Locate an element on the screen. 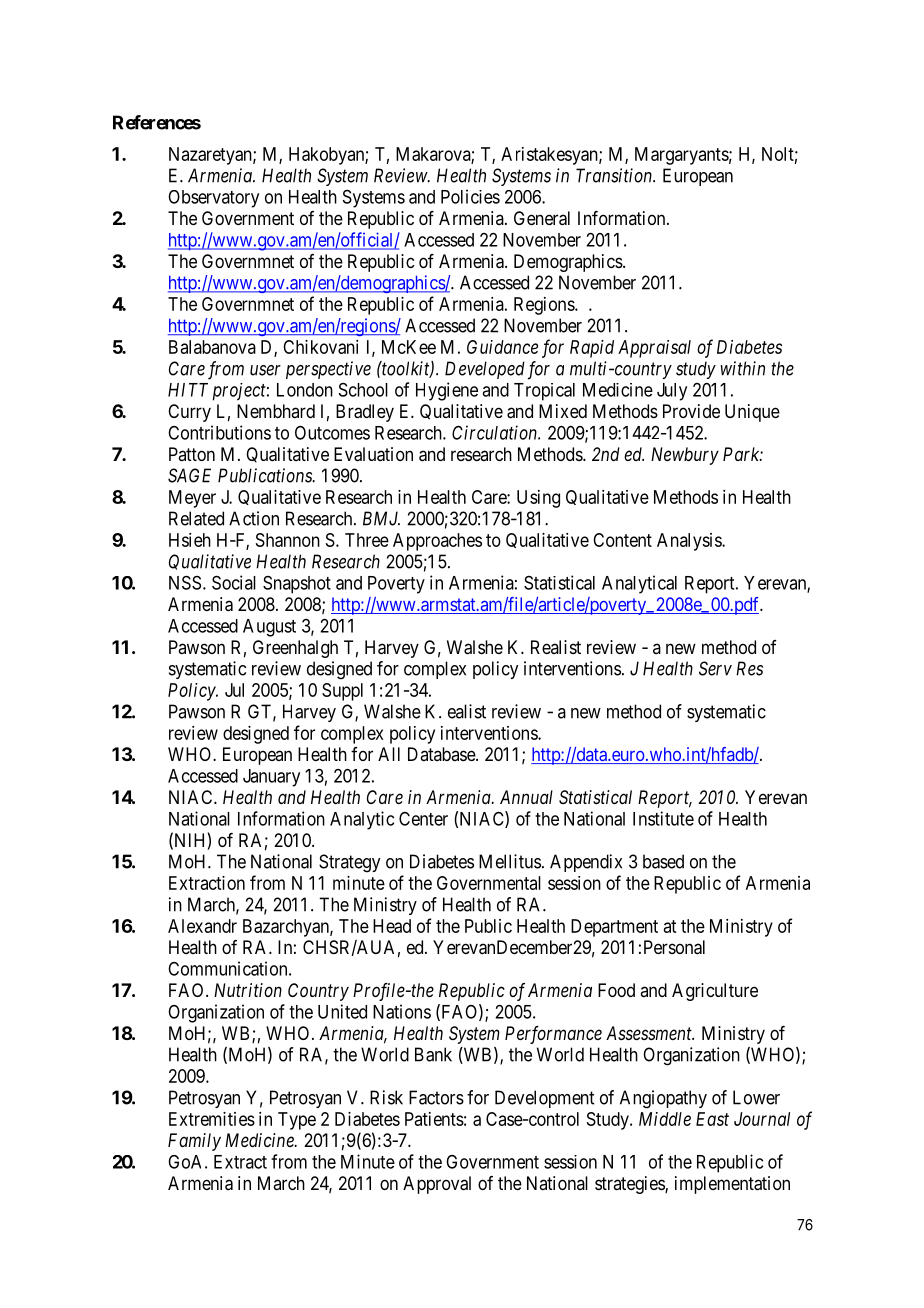 The width and height of the screenshot is (924, 1308). Annual is located at coordinates (526, 797).
